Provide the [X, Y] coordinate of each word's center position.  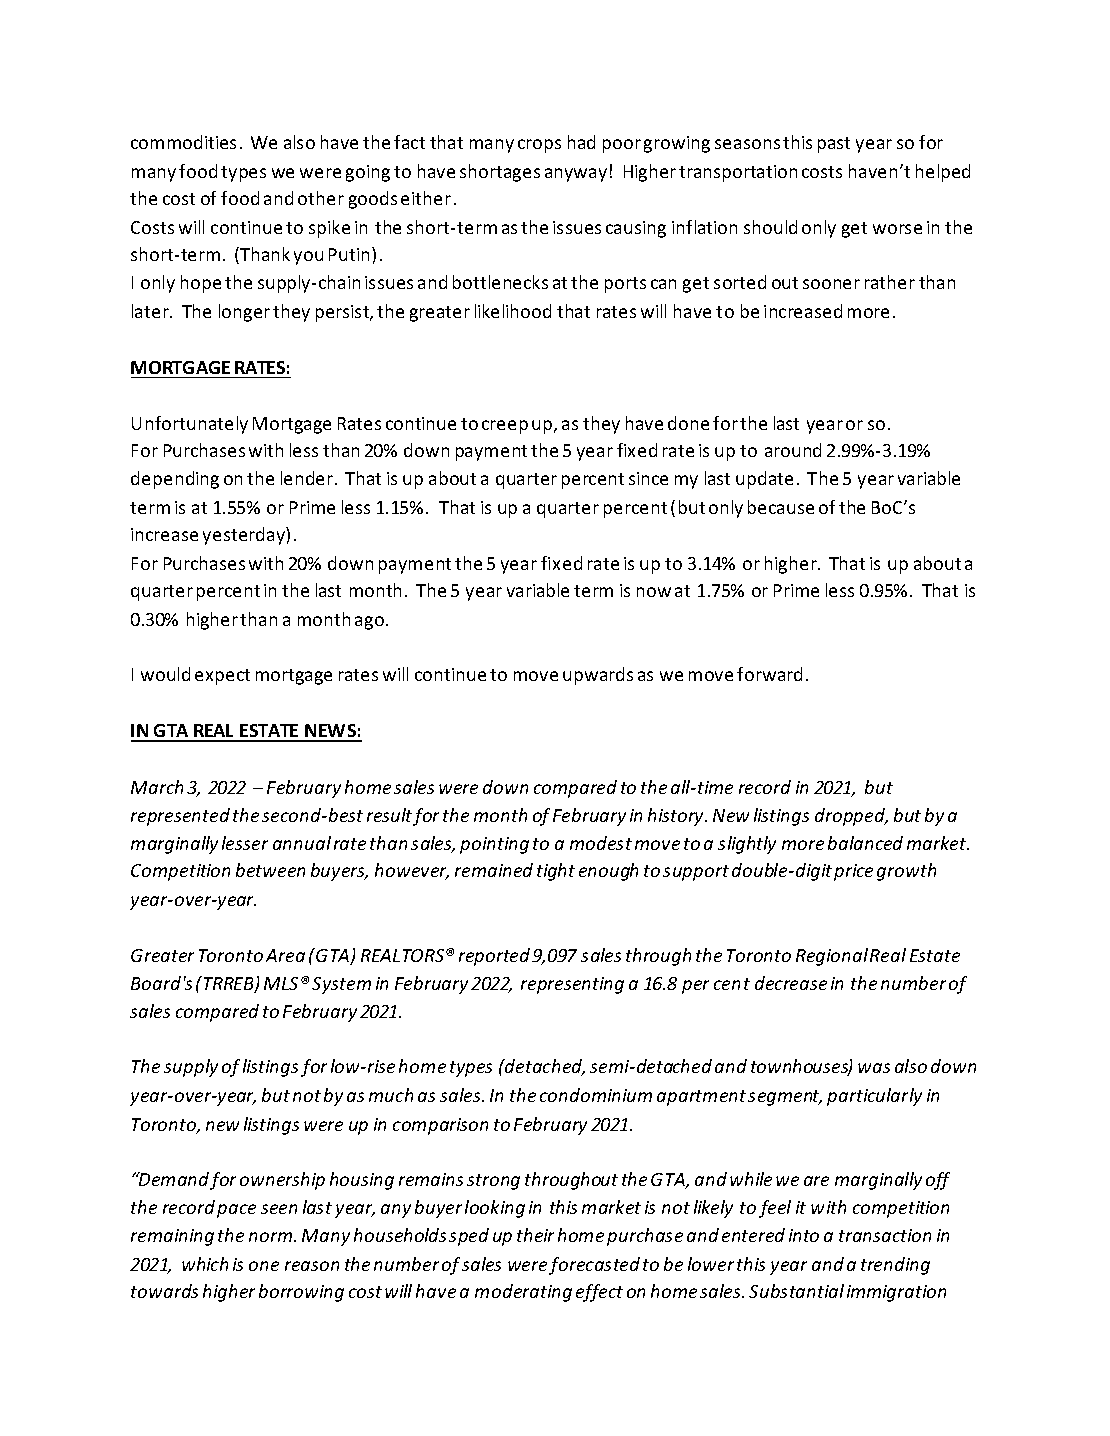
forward [769, 674]
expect [222, 677]
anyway [576, 175]
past [834, 145]
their [535, 1235]
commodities [183, 142]
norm [272, 1237]
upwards [598, 676]
